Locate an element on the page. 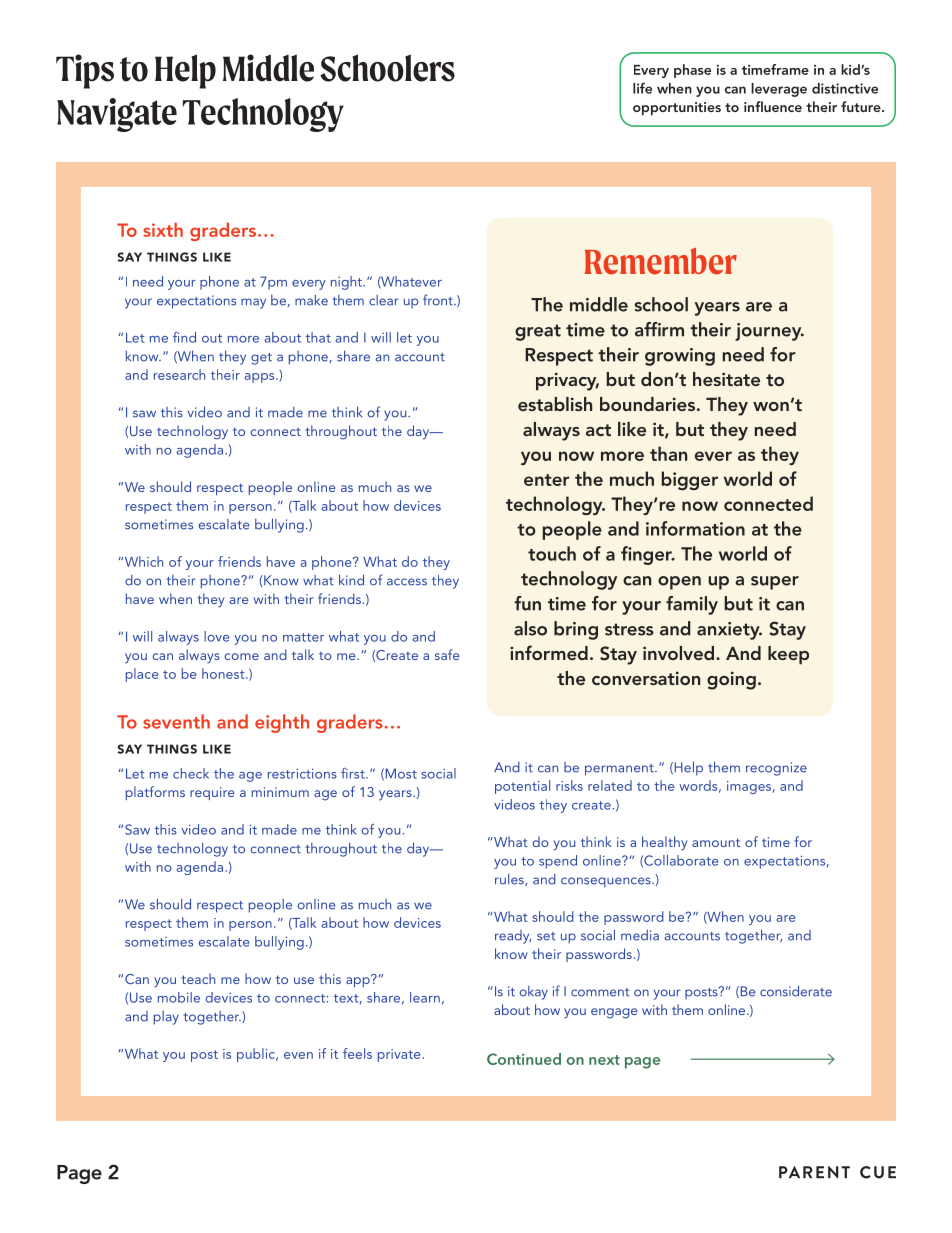 The width and height of the page is (952, 1233). life is located at coordinates (642, 88).
